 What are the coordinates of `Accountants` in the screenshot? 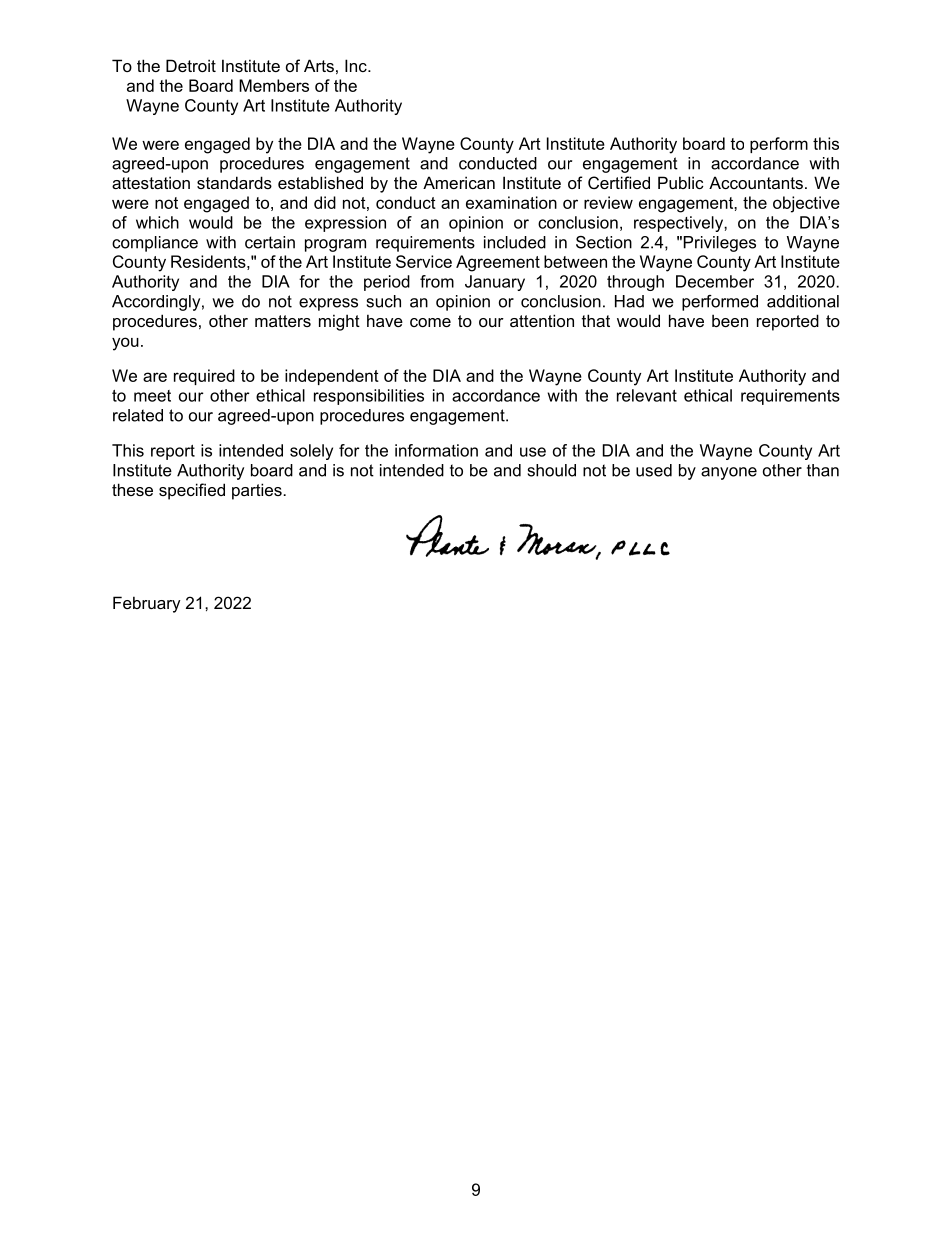 It's located at (756, 182).
